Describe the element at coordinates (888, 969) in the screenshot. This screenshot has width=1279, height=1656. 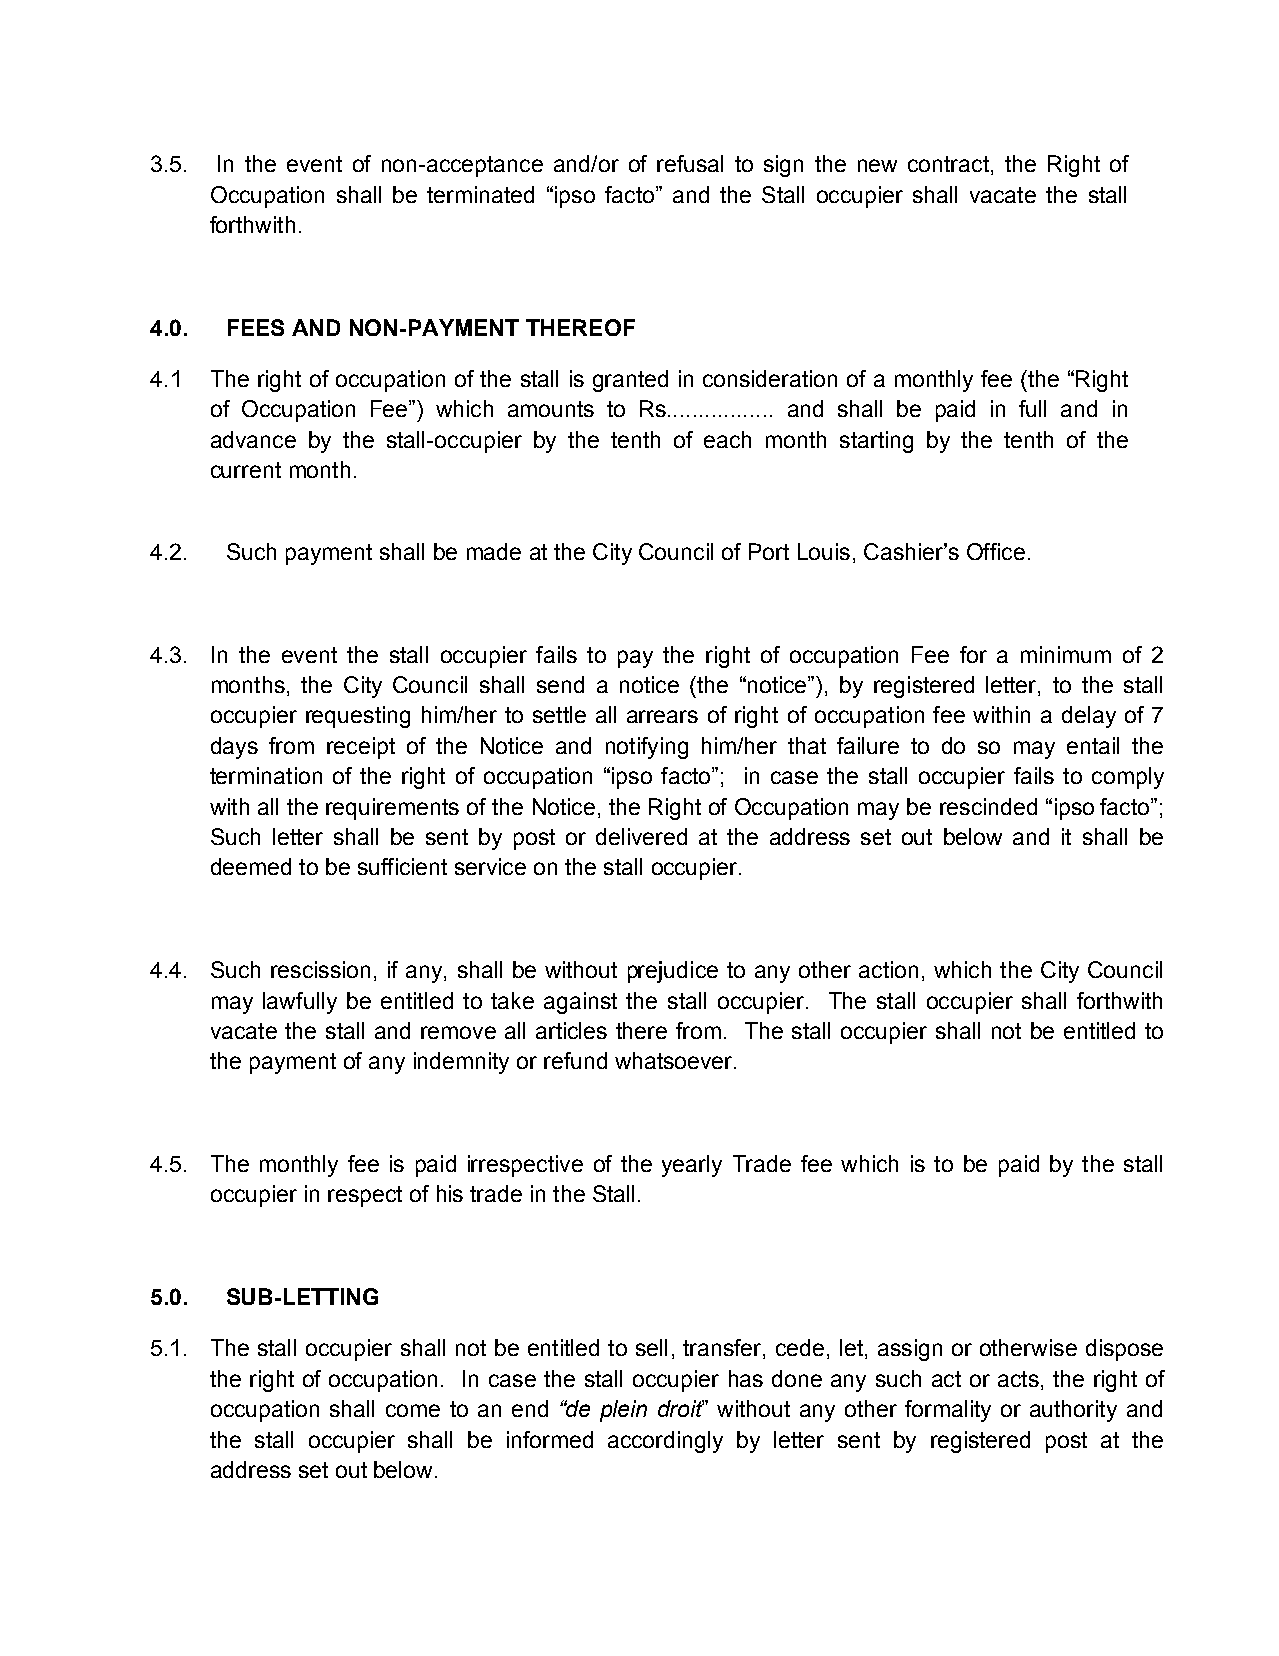
I see `action` at that location.
